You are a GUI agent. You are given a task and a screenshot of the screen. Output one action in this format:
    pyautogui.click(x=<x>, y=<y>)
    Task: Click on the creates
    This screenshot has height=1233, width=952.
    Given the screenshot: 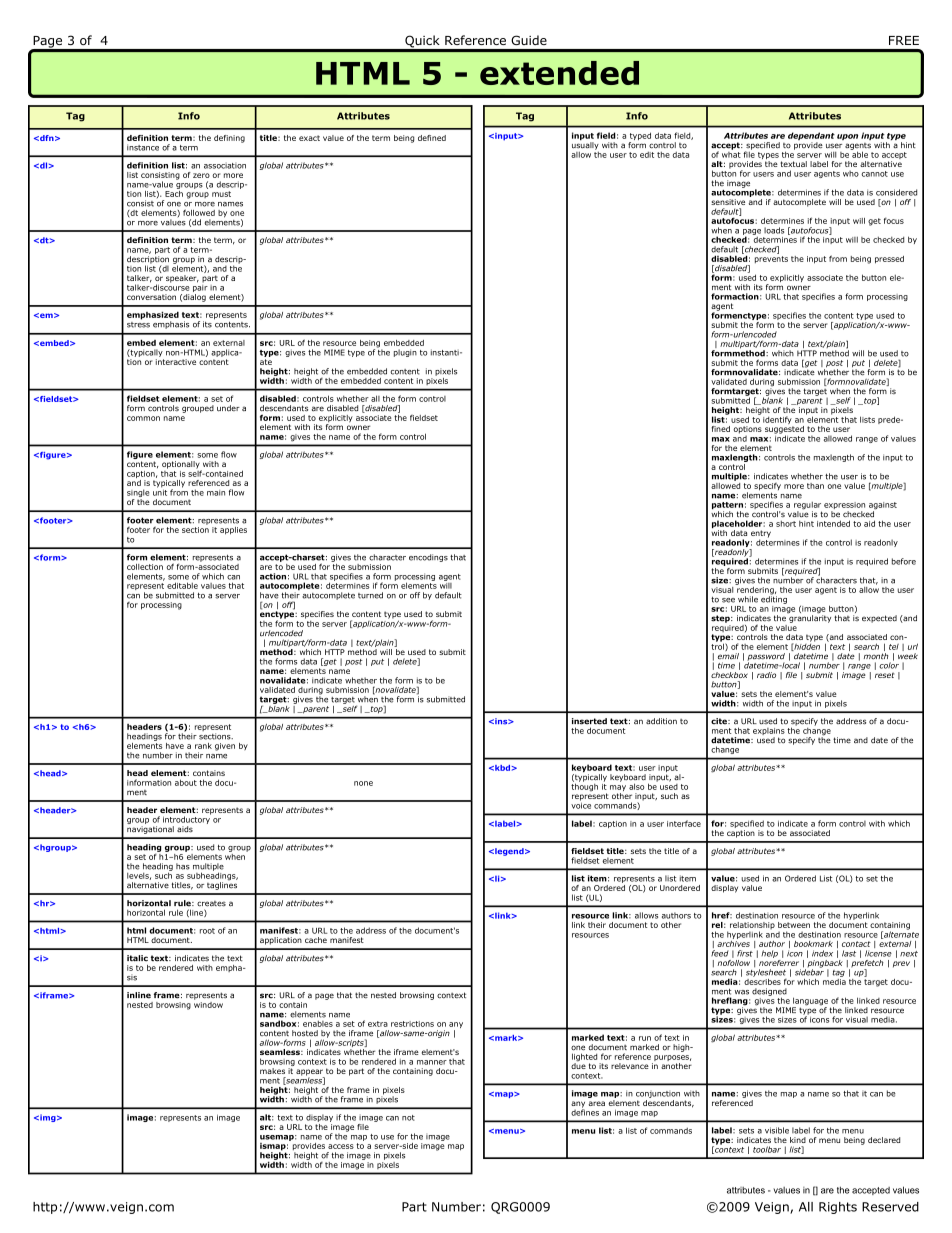 What is the action you would take?
    pyautogui.click(x=211, y=904)
